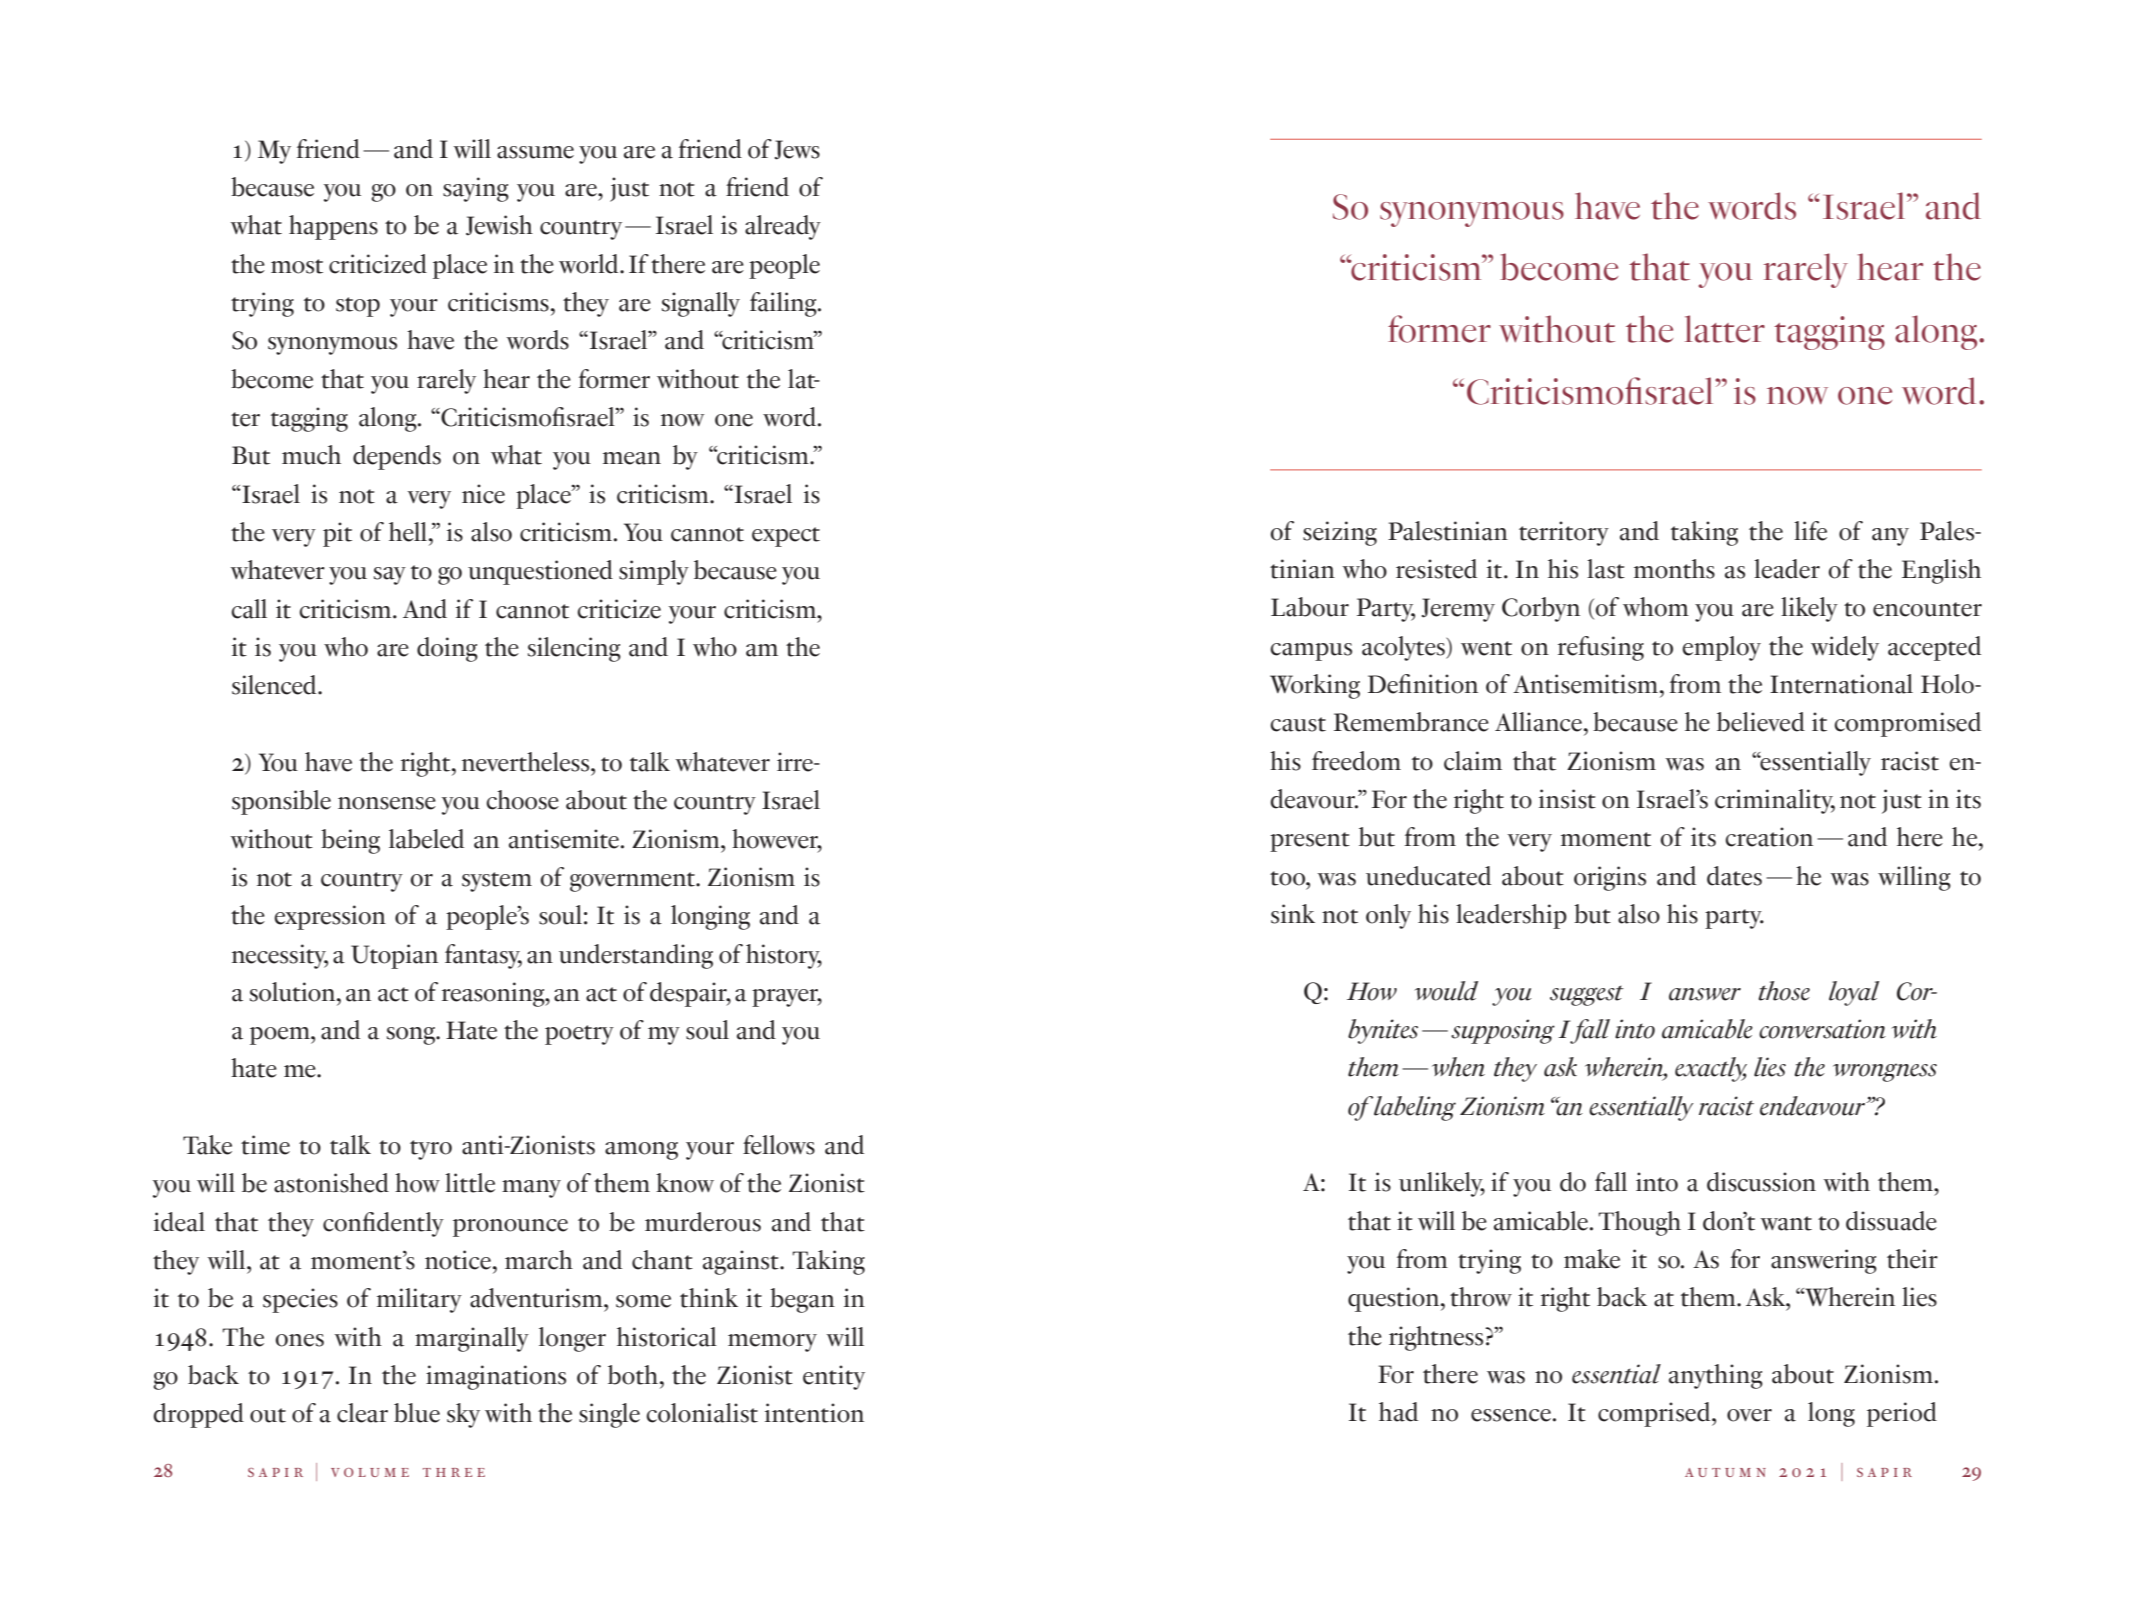 This document has height=1602, width=2135. I want to click on present, so click(1310, 842).
